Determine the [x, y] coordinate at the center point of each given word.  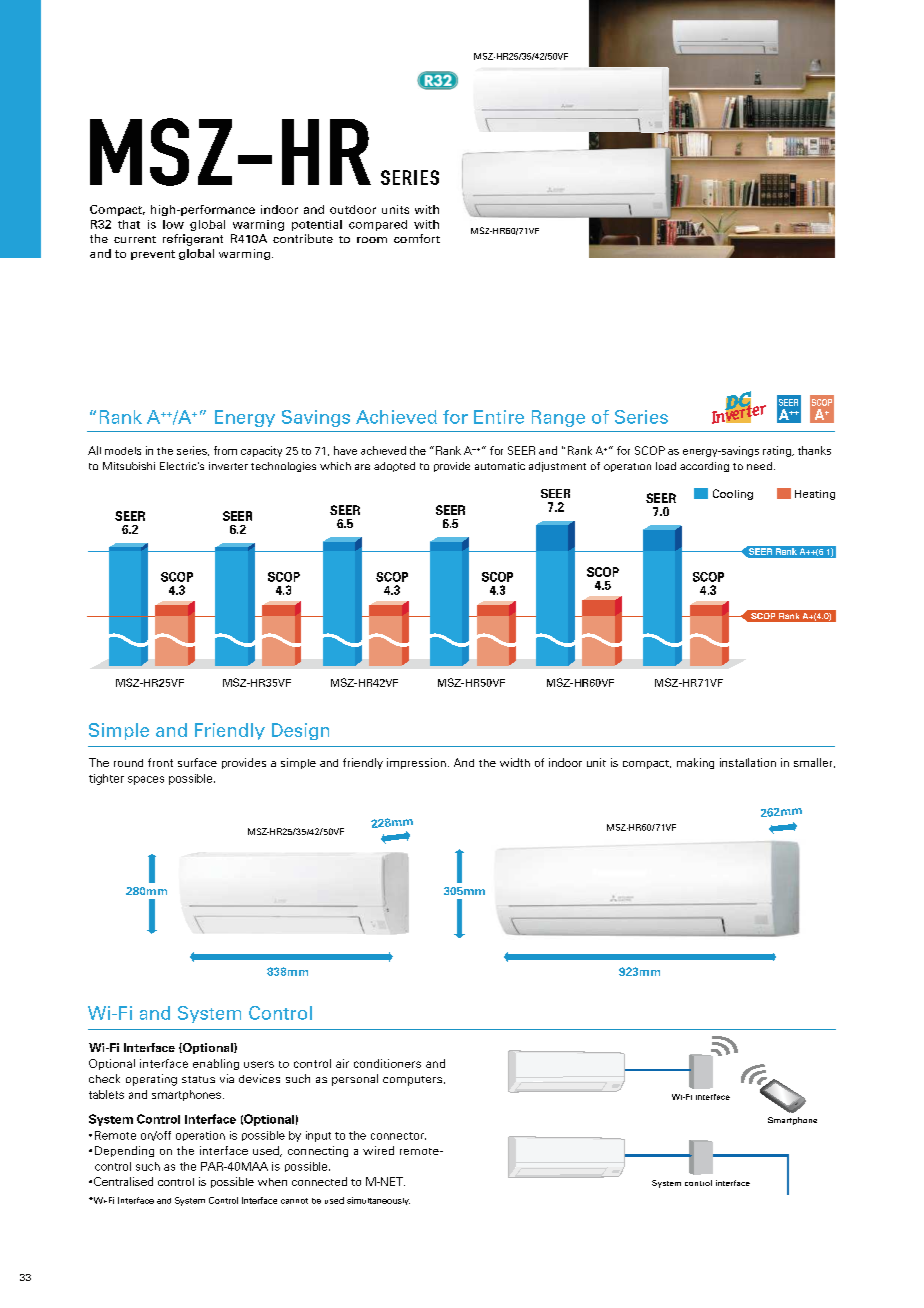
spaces [146, 780]
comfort [417, 238]
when [272, 1182]
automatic [500, 466]
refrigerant [193, 240]
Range [558, 418]
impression [416, 763]
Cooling [733, 494]
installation [748, 762]
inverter [228, 466]
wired [378, 1150]
